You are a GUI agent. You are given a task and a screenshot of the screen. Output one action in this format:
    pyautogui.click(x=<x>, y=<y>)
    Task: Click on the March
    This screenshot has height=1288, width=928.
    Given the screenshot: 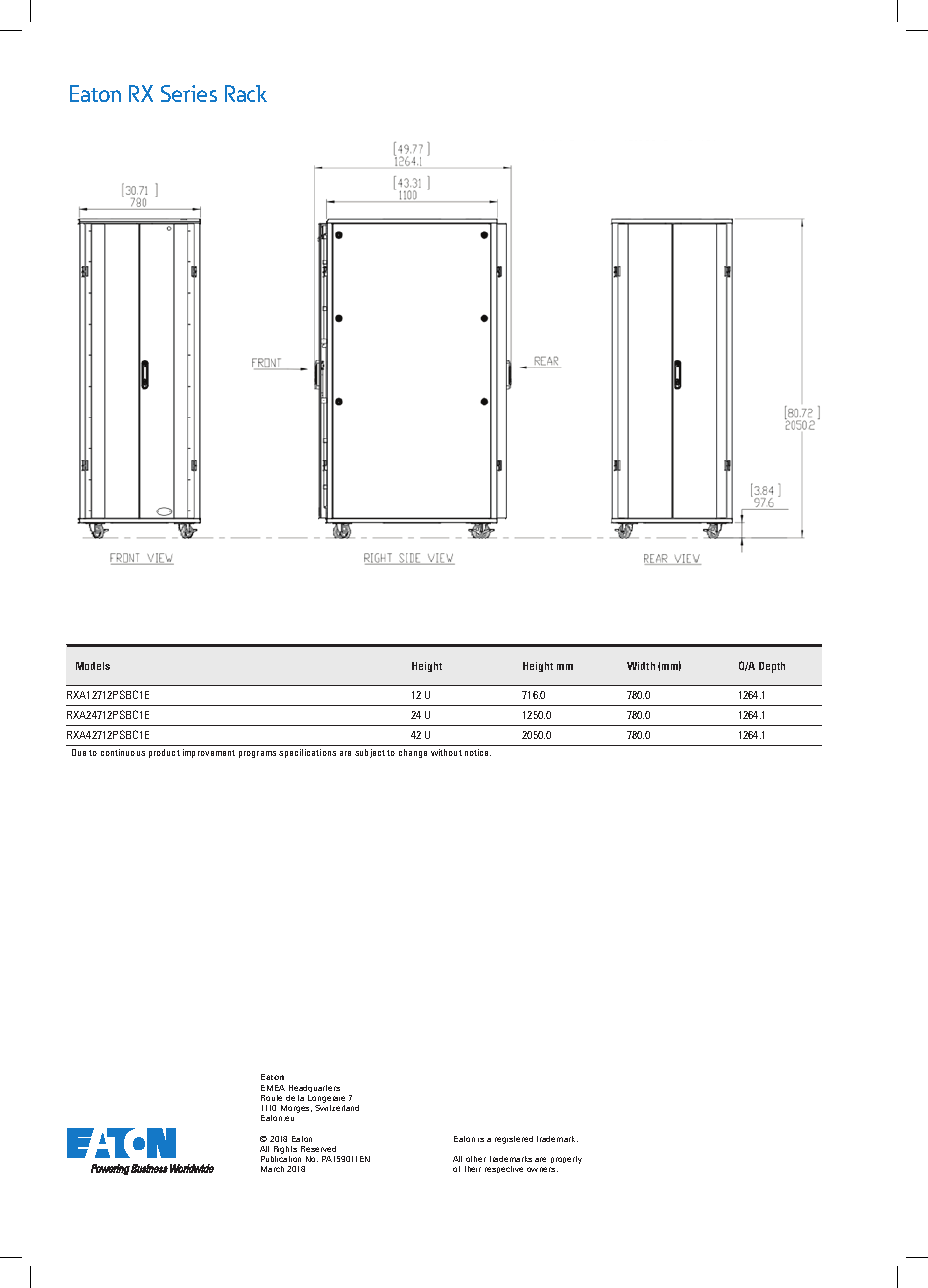 What is the action you would take?
    pyautogui.click(x=272, y=1169)
